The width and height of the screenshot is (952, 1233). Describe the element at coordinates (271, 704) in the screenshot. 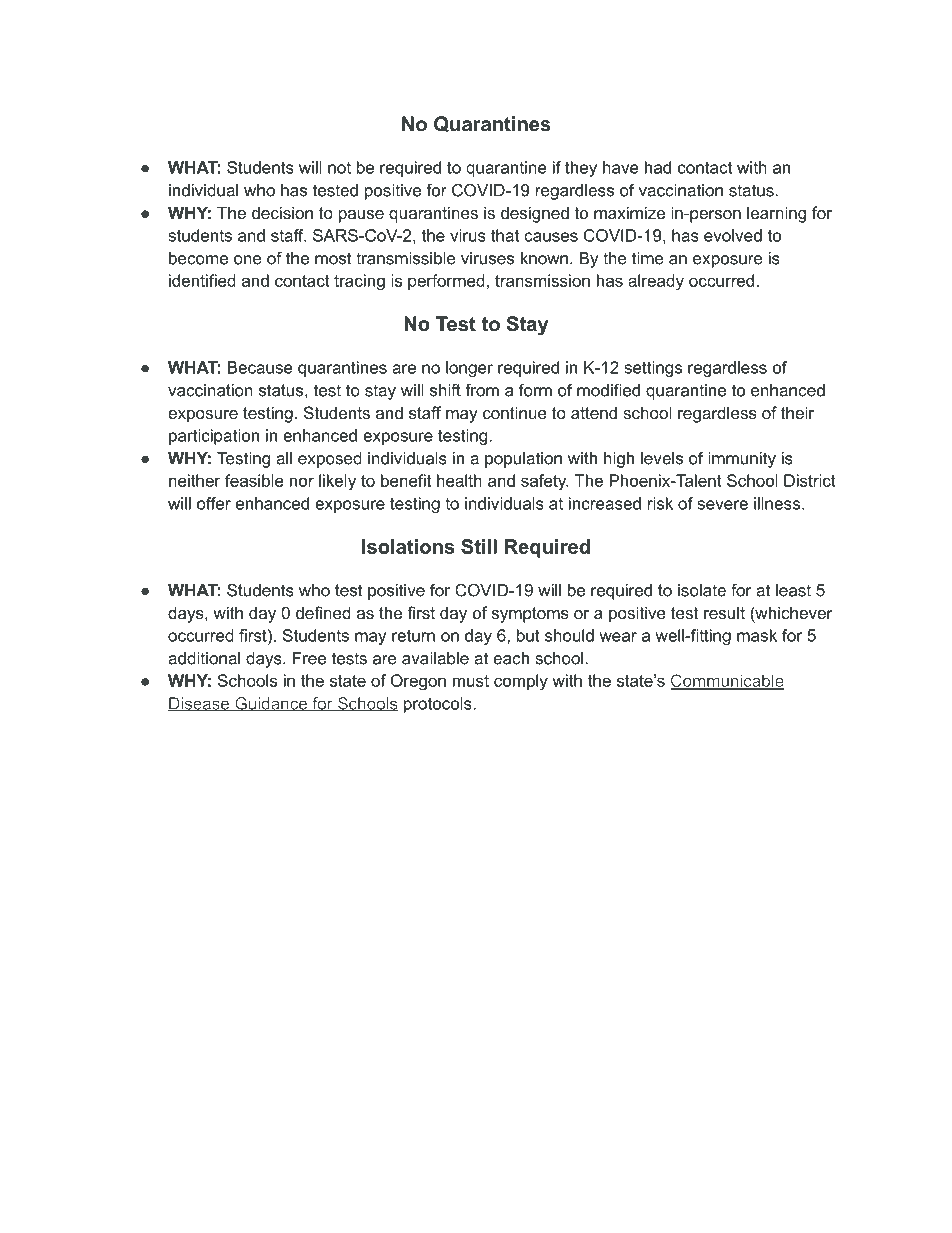

I see `Guidance` at that location.
